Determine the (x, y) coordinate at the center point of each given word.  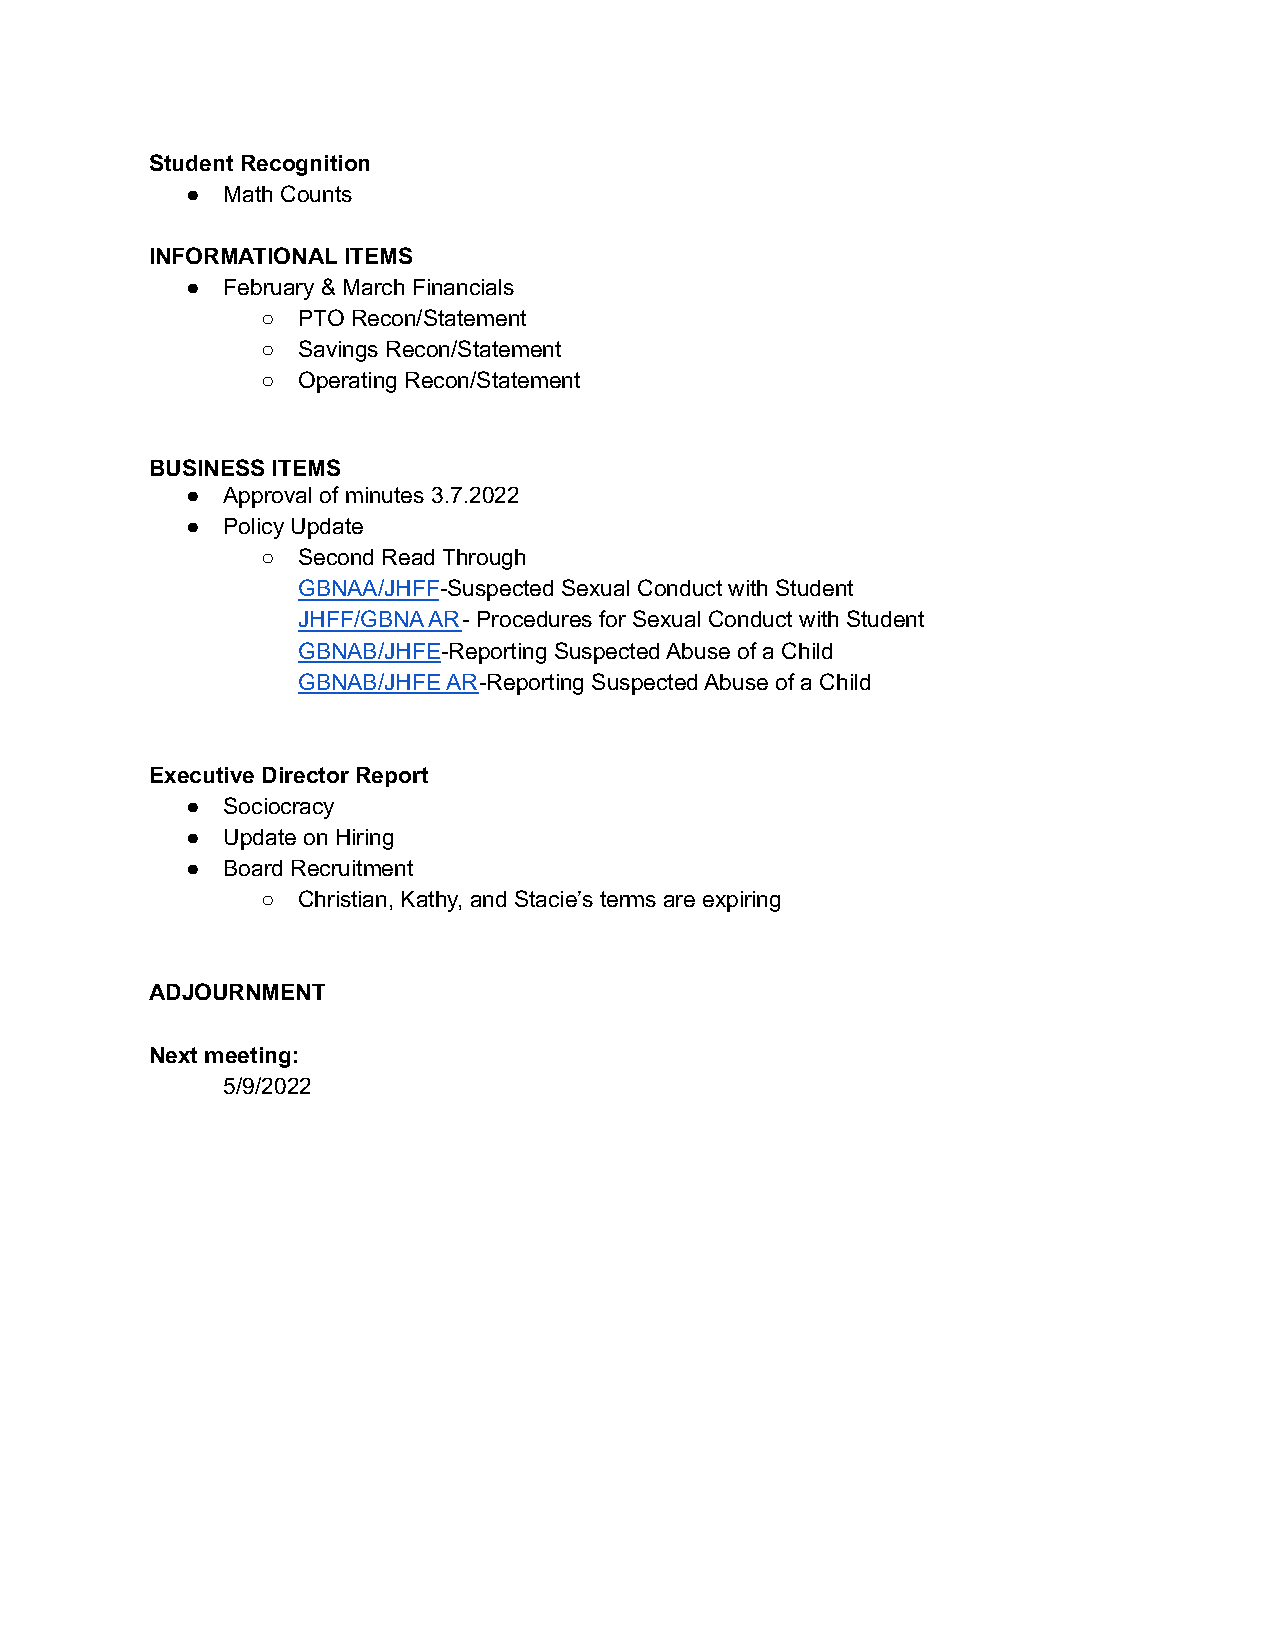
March (374, 287)
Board (253, 868)
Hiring (365, 839)
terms (628, 899)
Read (408, 557)
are (679, 901)
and (488, 899)
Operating (347, 382)
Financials (464, 287)
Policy (254, 528)
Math (248, 194)
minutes (385, 495)
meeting (247, 1057)
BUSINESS (207, 467)
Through (484, 559)
